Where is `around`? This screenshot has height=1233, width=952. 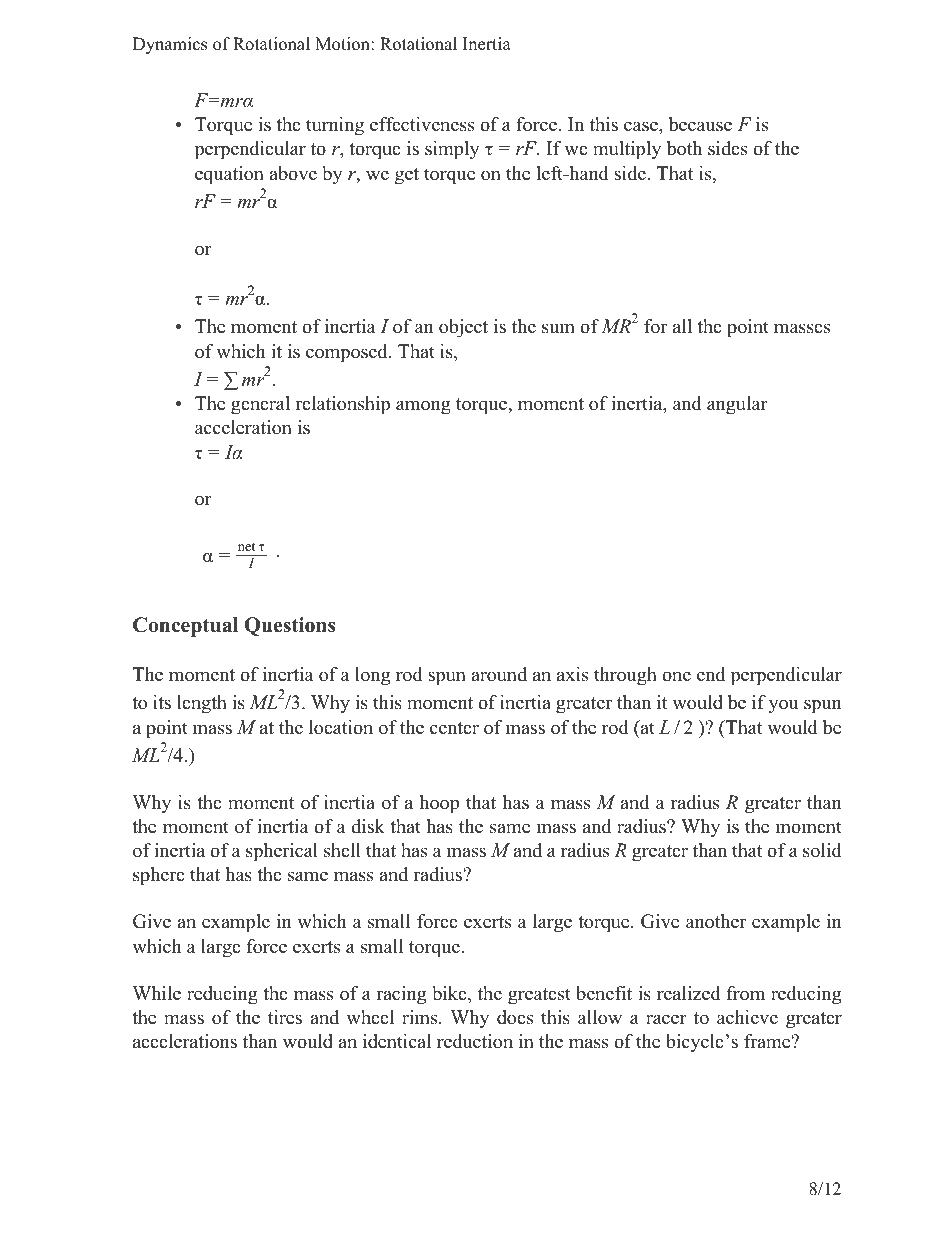
around is located at coordinates (499, 674).
